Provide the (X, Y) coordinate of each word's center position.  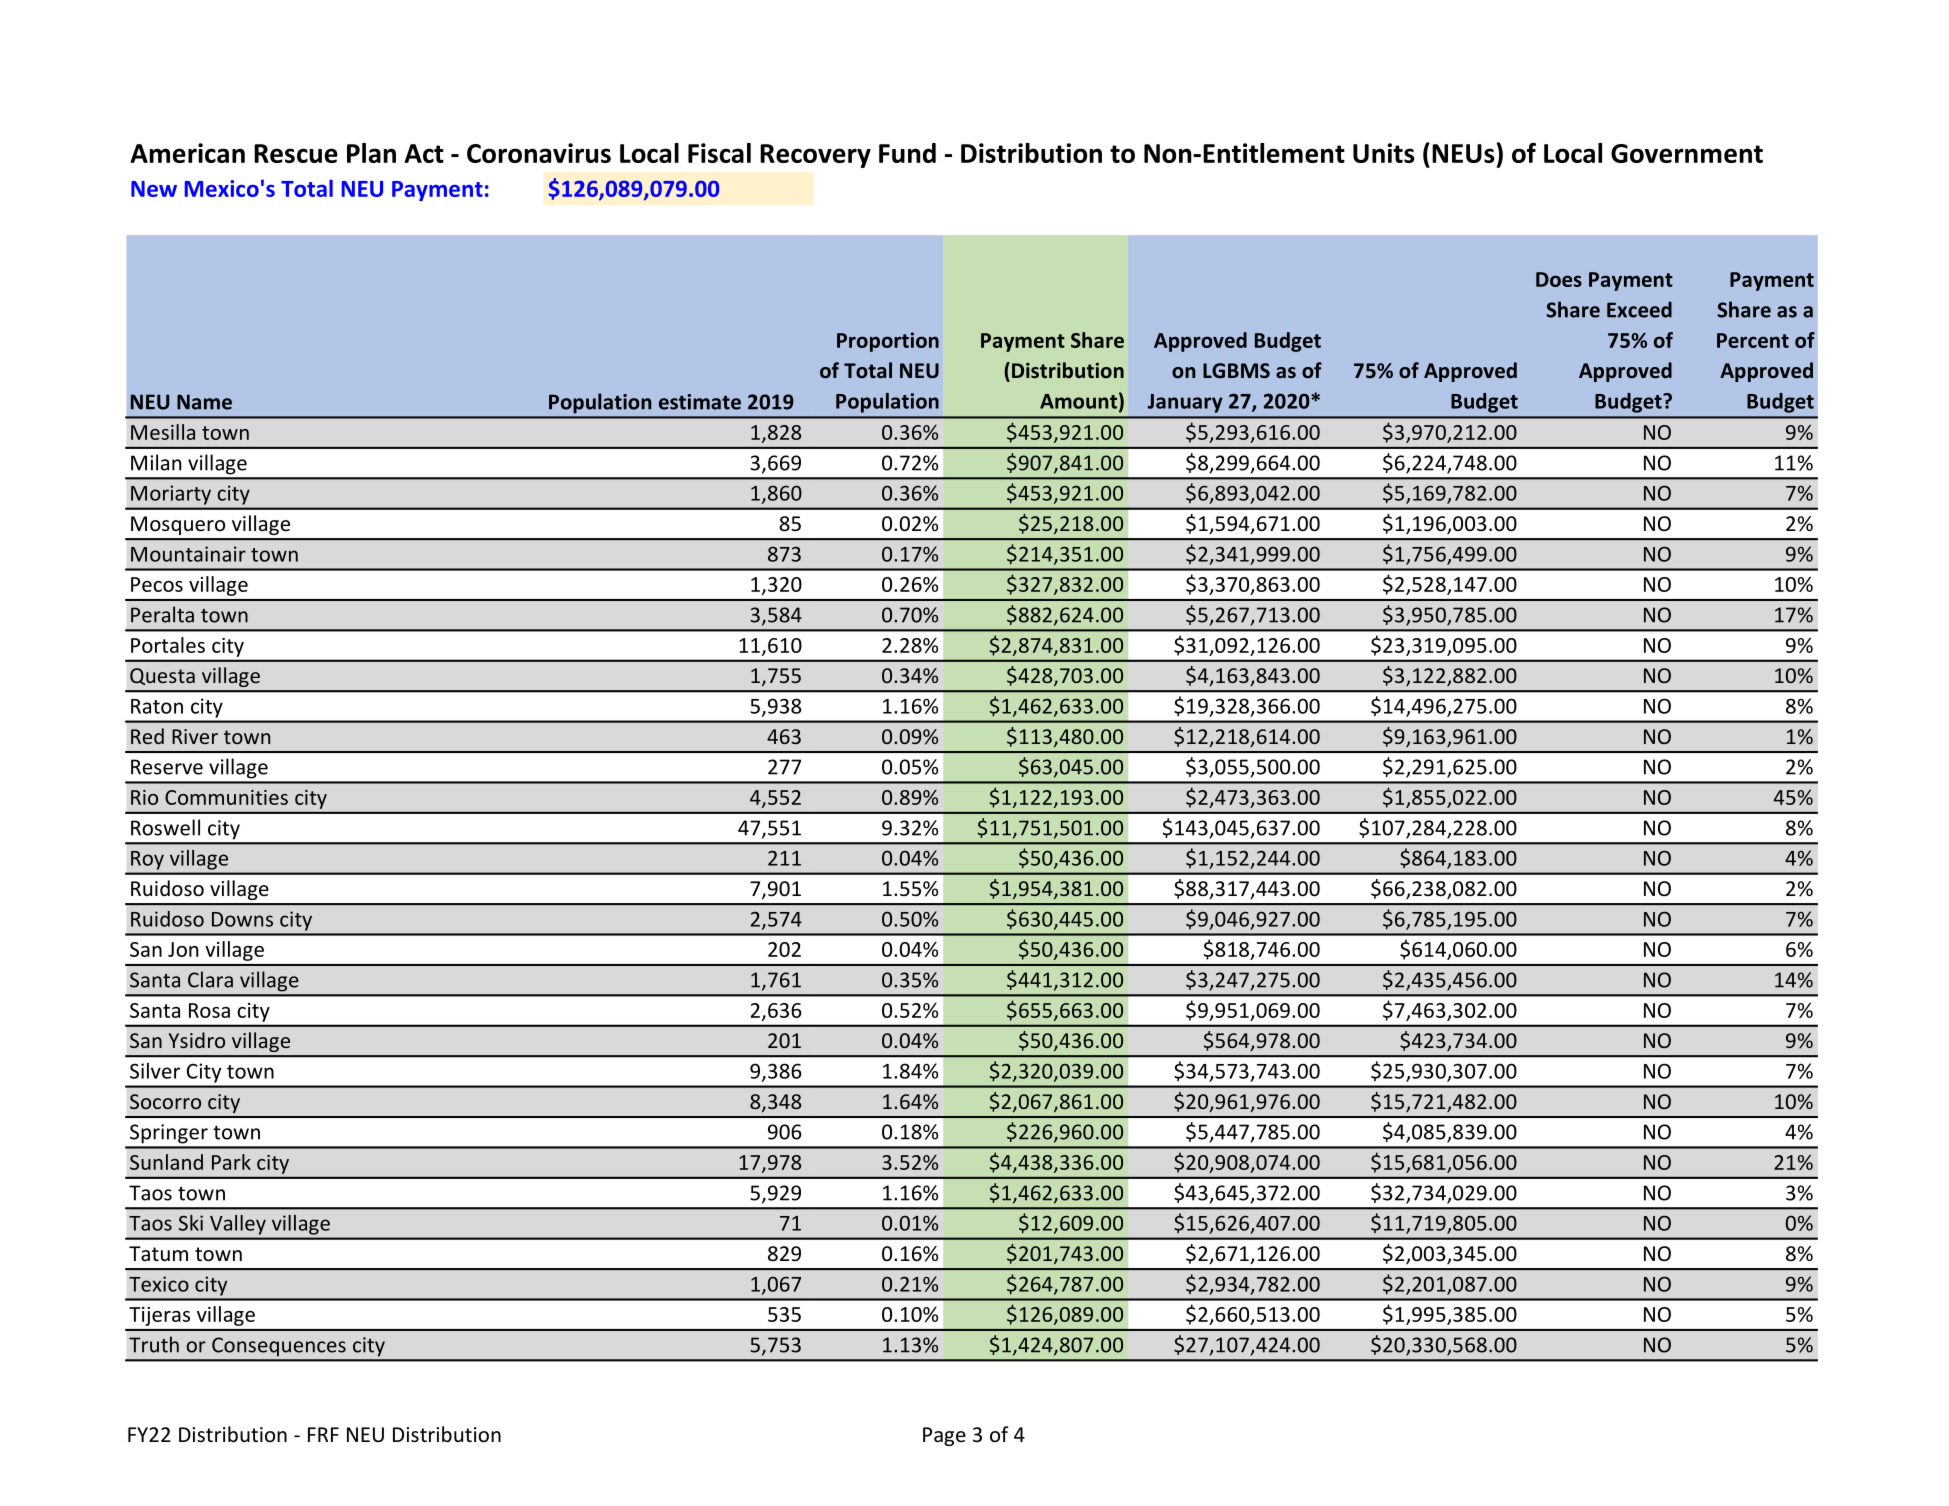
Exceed (1639, 309)
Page (944, 1436)
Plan (371, 153)
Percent (1753, 340)
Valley (238, 1225)
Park (231, 1162)
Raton (157, 706)
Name (204, 402)
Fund (907, 153)
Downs (242, 919)
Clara (210, 979)
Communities (226, 797)
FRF (323, 1434)
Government (1687, 153)
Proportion (888, 342)
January (1185, 403)
